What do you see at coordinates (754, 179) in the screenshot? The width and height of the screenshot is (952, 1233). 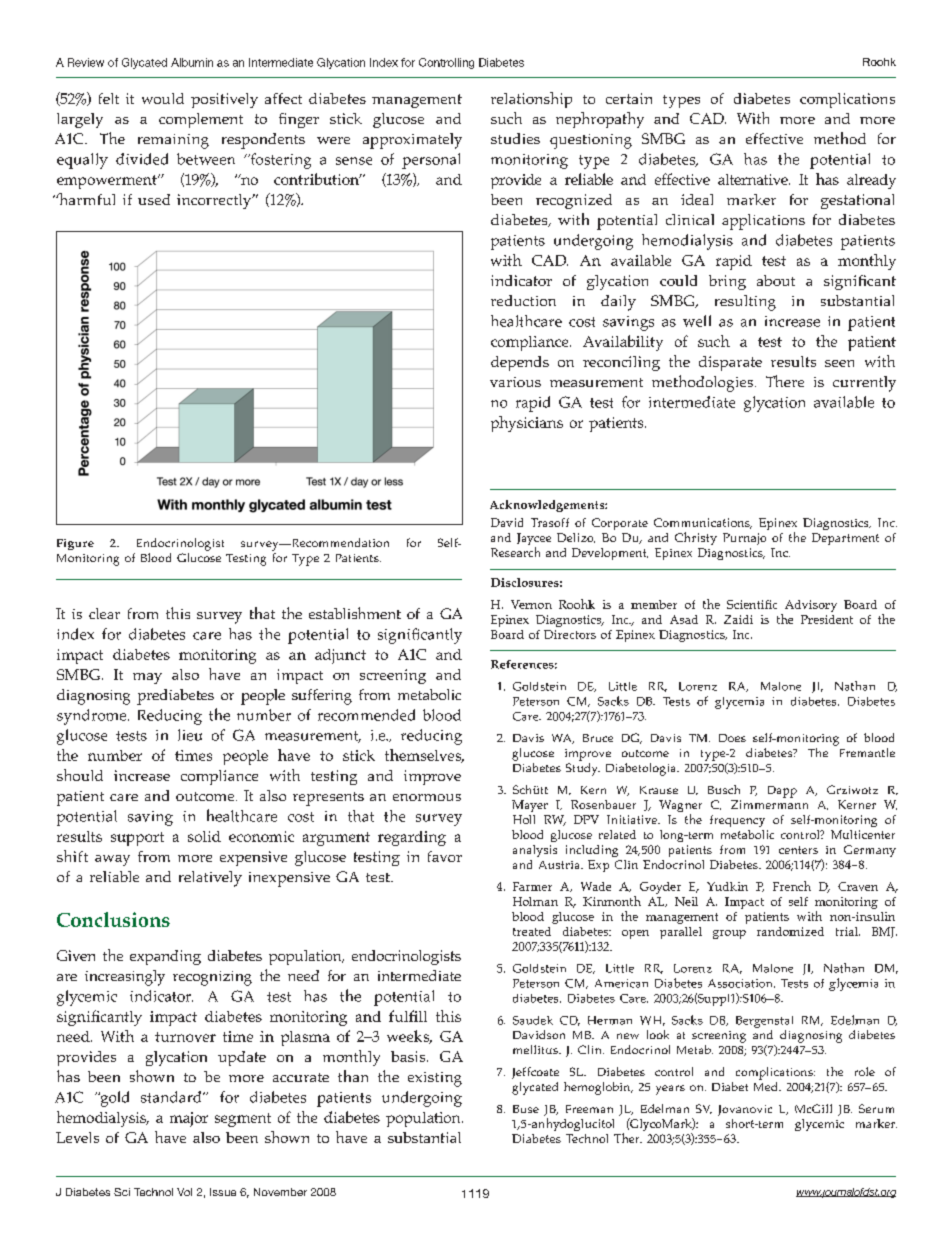 I see `alternative` at bounding box center [754, 179].
